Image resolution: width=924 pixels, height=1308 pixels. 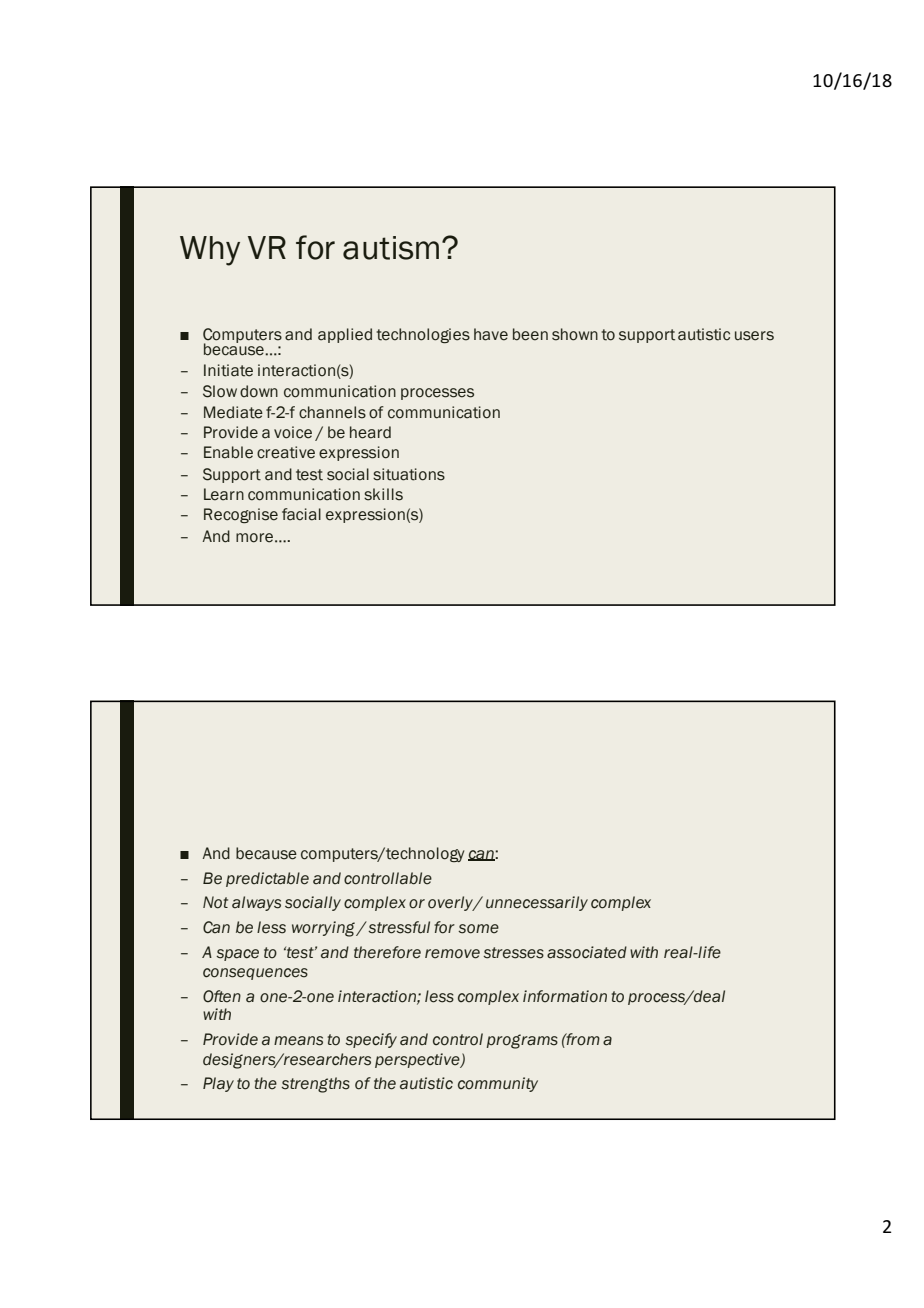 I want to click on situations, so click(x=409, y=474).
